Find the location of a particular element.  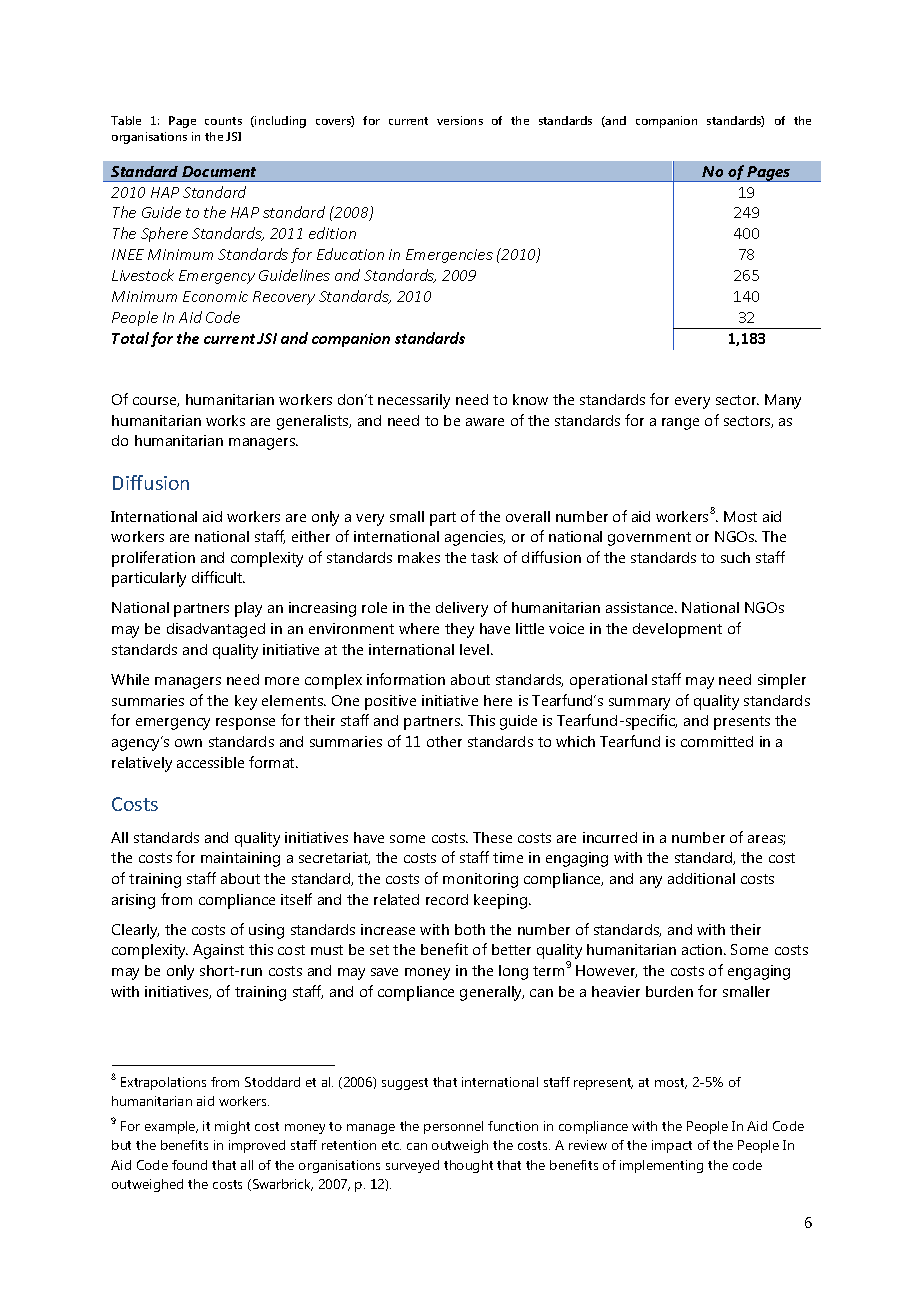

record is located at coordinates (447, 899).
